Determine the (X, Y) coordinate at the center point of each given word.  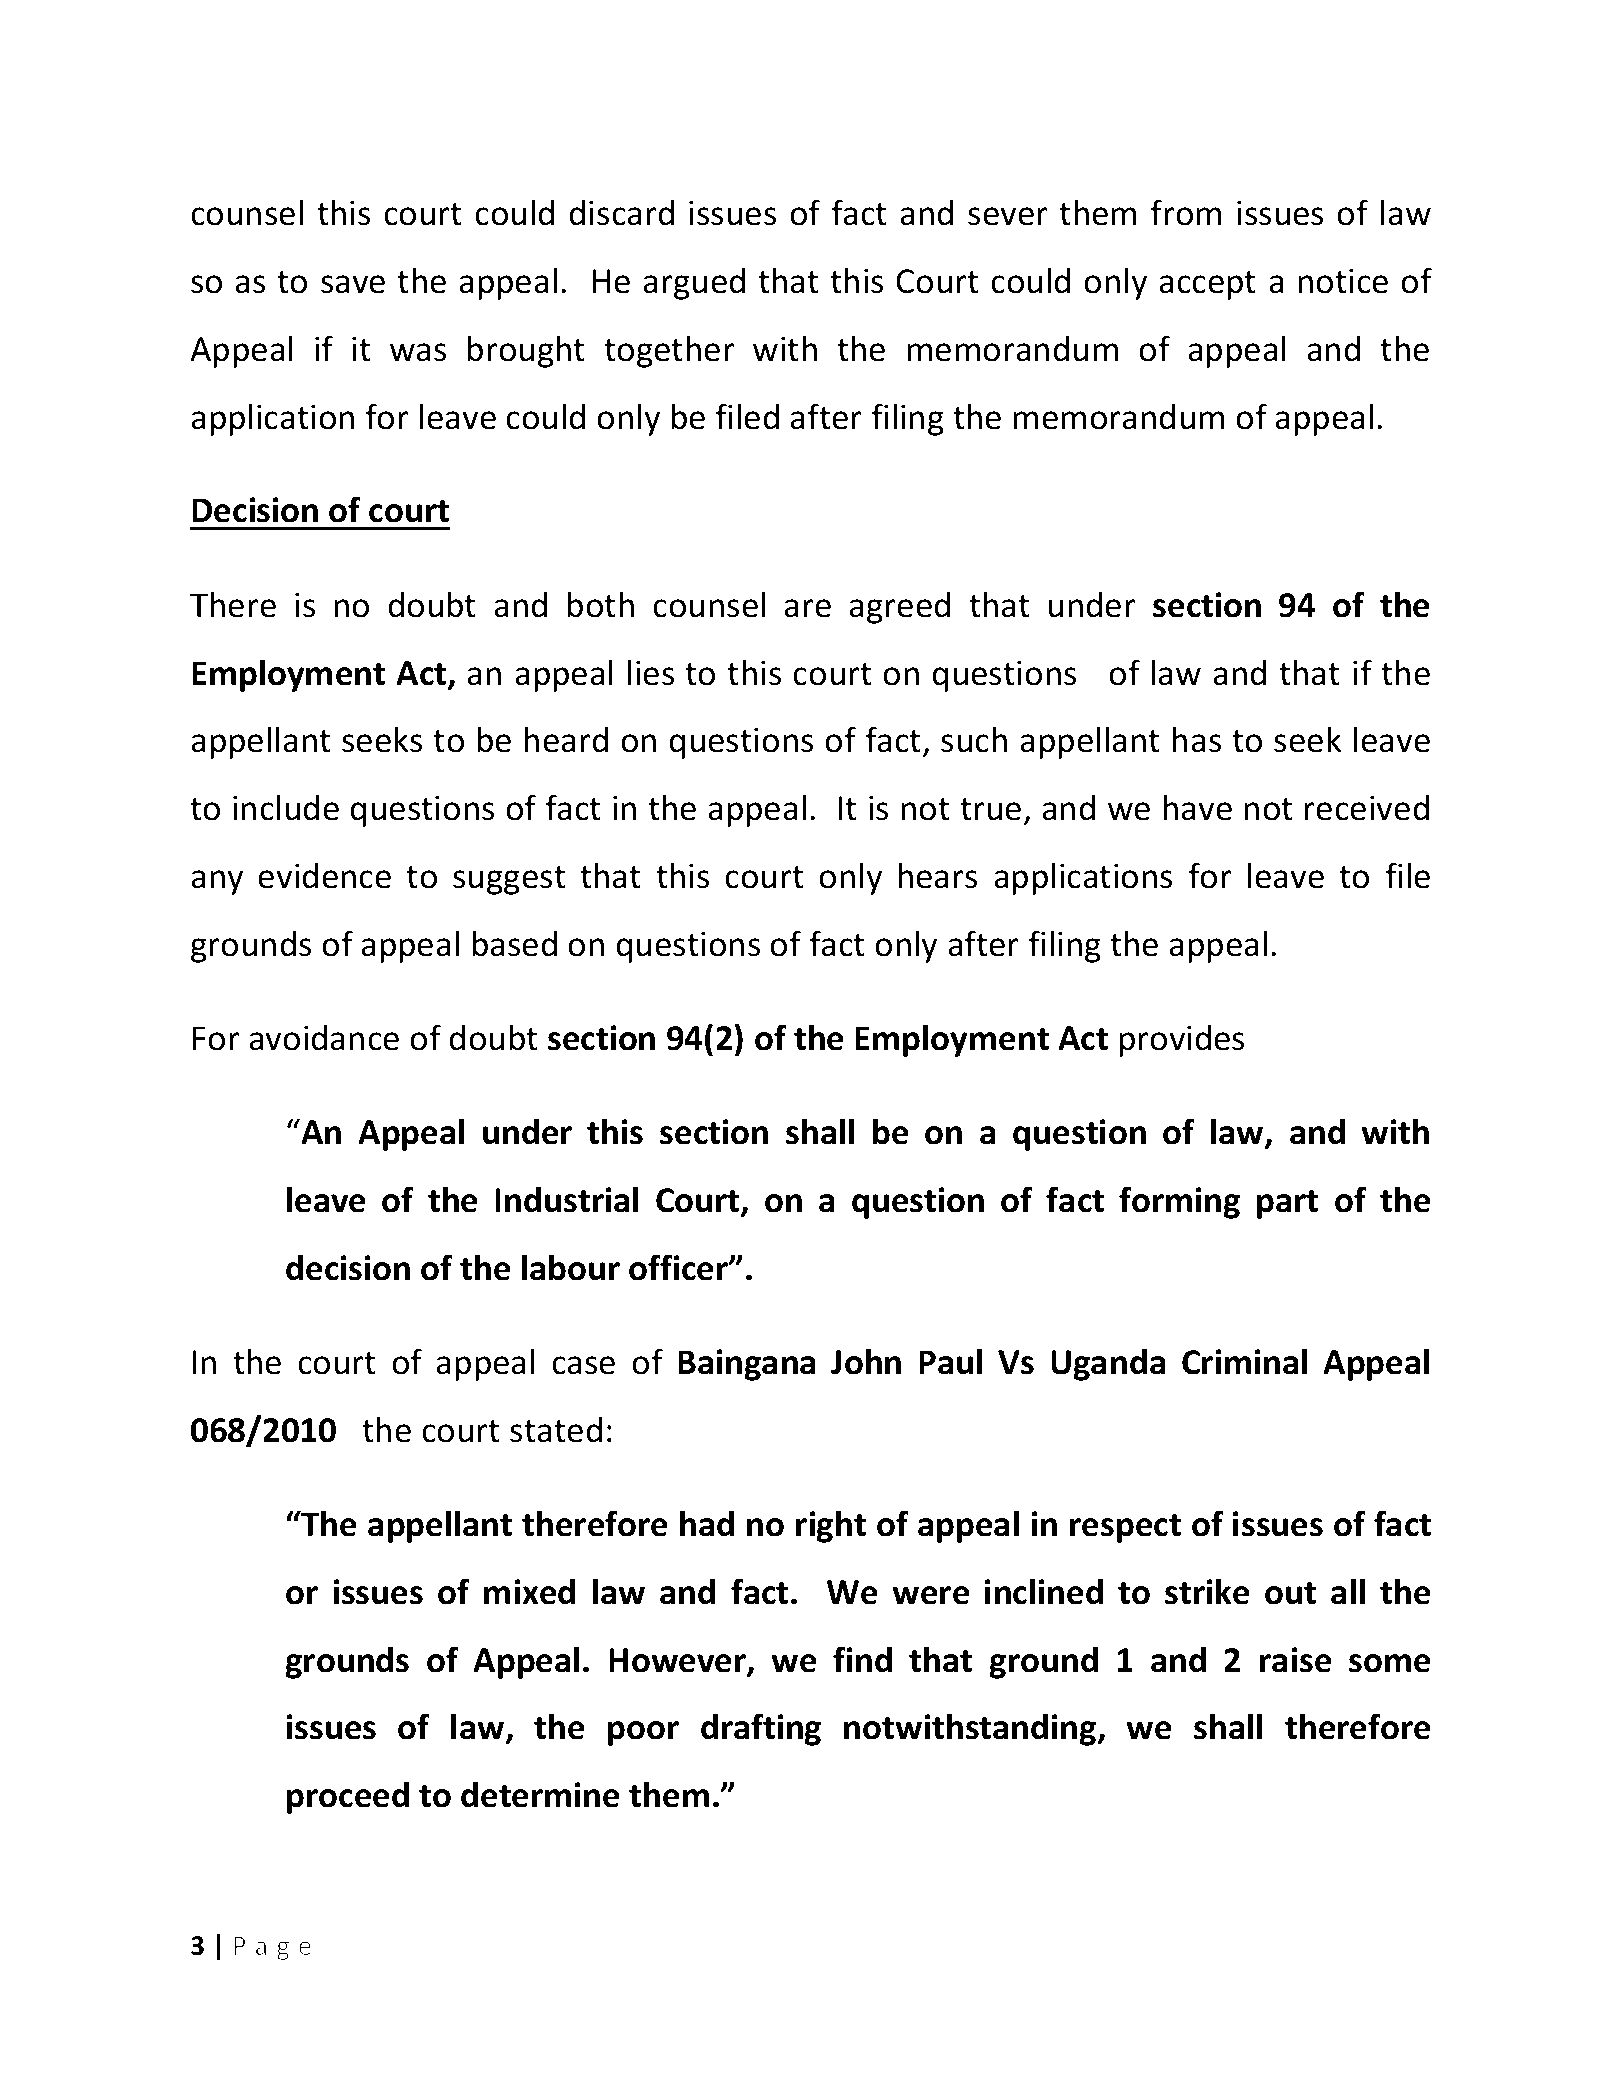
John (866, 1361)
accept (1207, 285)
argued (694, 284)
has (1196, 739)
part (1287, 1204)
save (353, 284)
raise (1296, 1660)
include (286, 807)
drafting (761, 1729)
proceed (348, 1798)
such (974, 739)
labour (571, 1267)
